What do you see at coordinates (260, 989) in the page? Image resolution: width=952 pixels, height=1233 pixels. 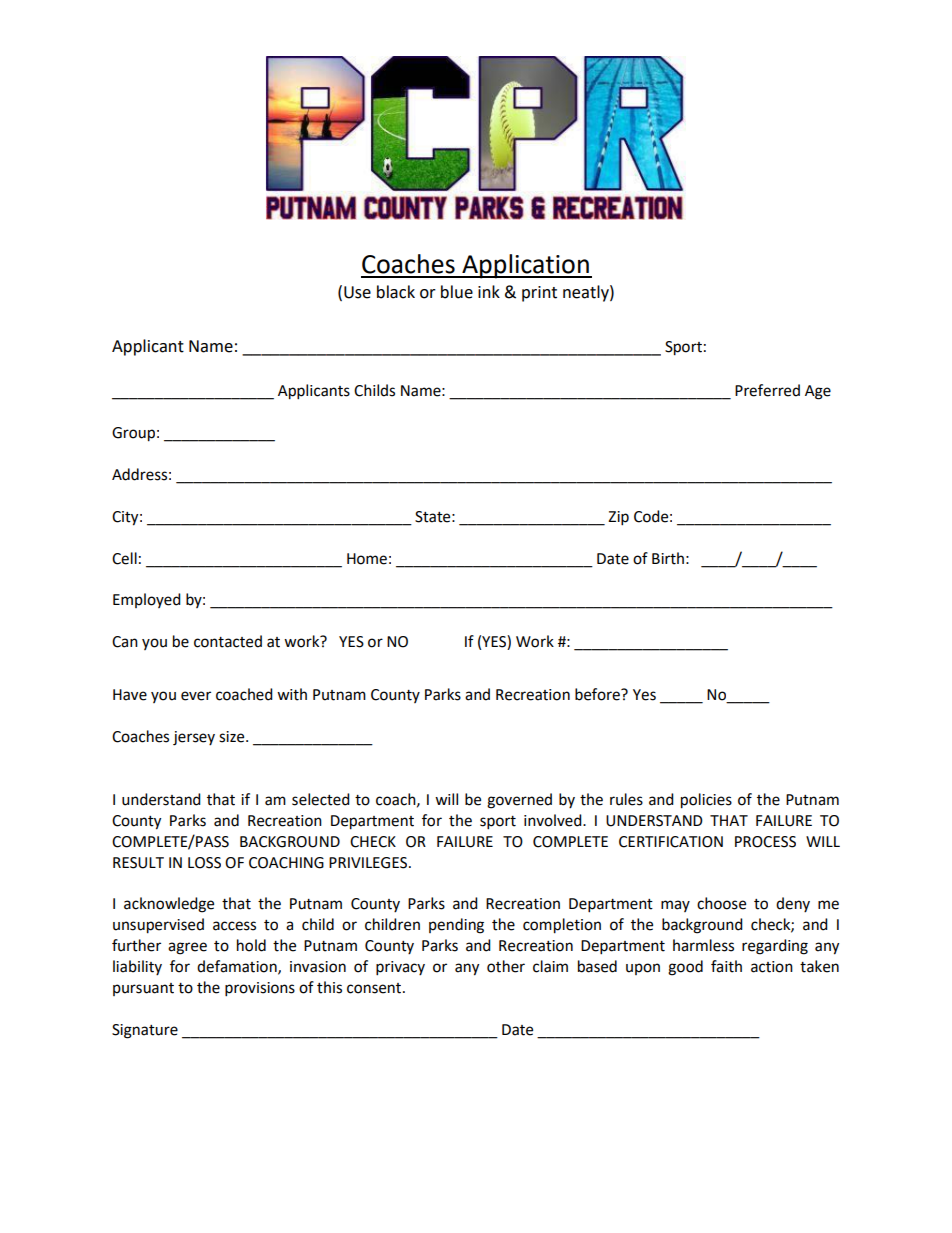 I see `provisions` at bounding box center [260, 989].
